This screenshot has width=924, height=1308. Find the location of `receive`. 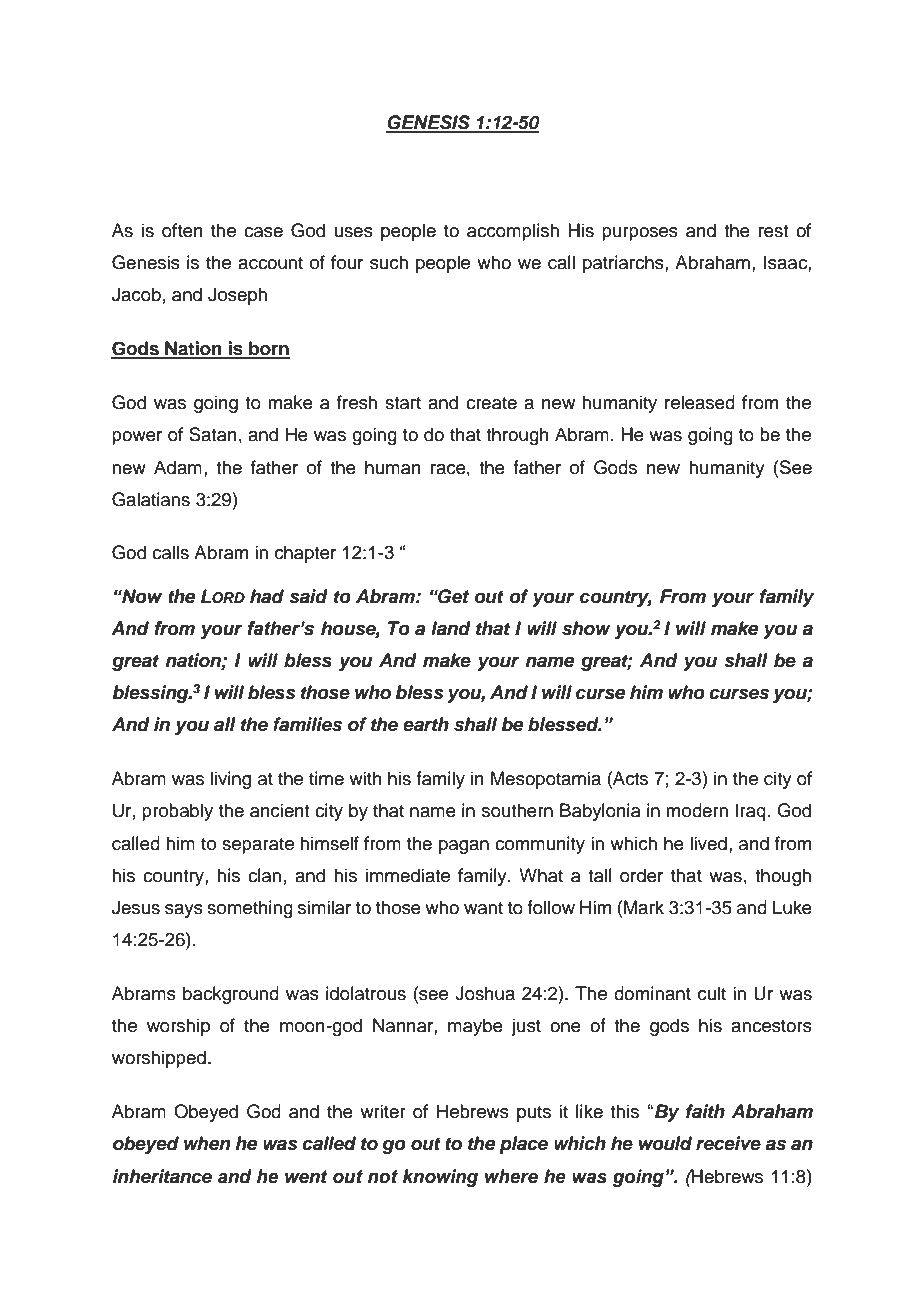

receive is located at coordinates (728, 1143).
